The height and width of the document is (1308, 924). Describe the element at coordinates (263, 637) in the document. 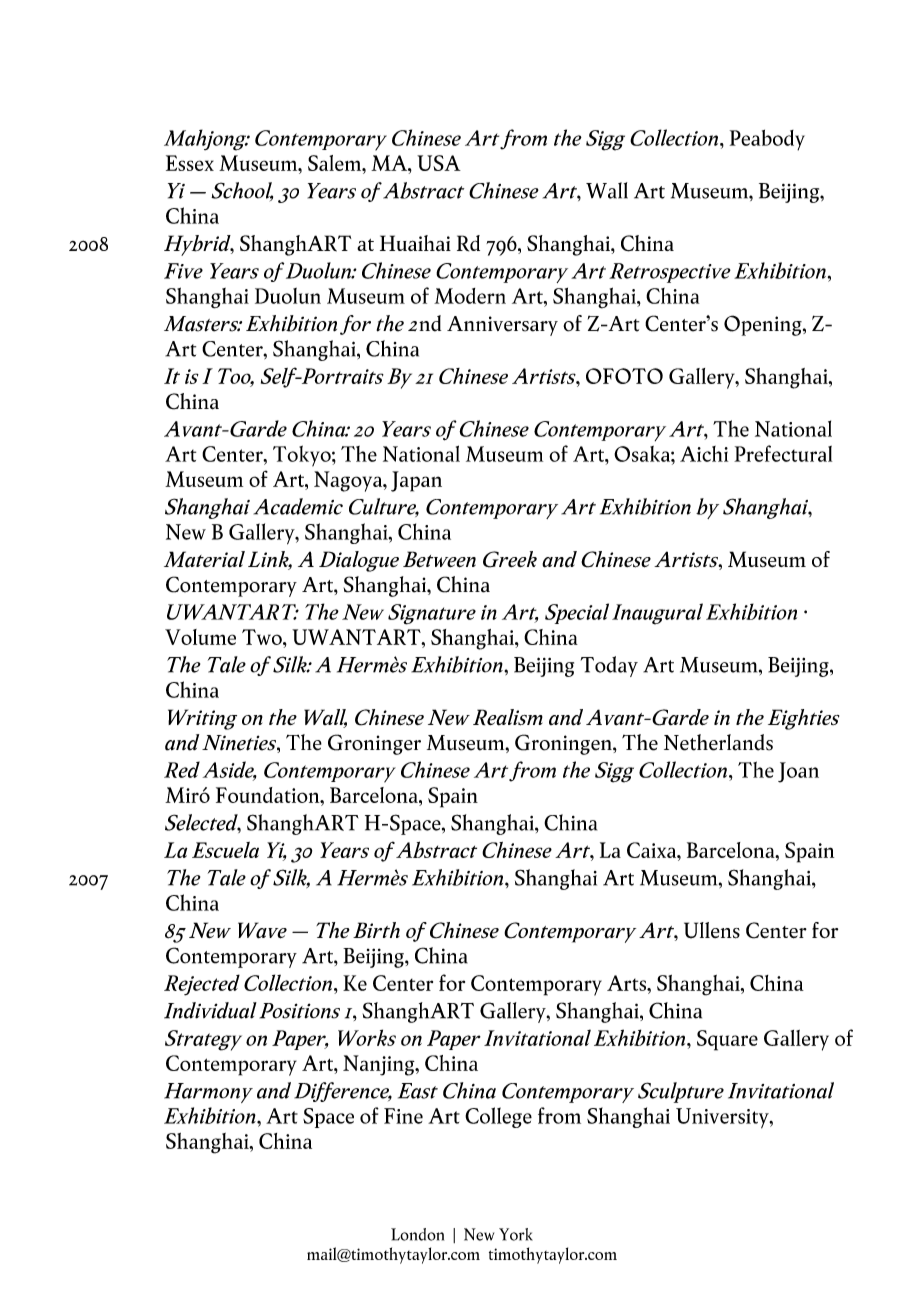

I see `Two` at that location.
